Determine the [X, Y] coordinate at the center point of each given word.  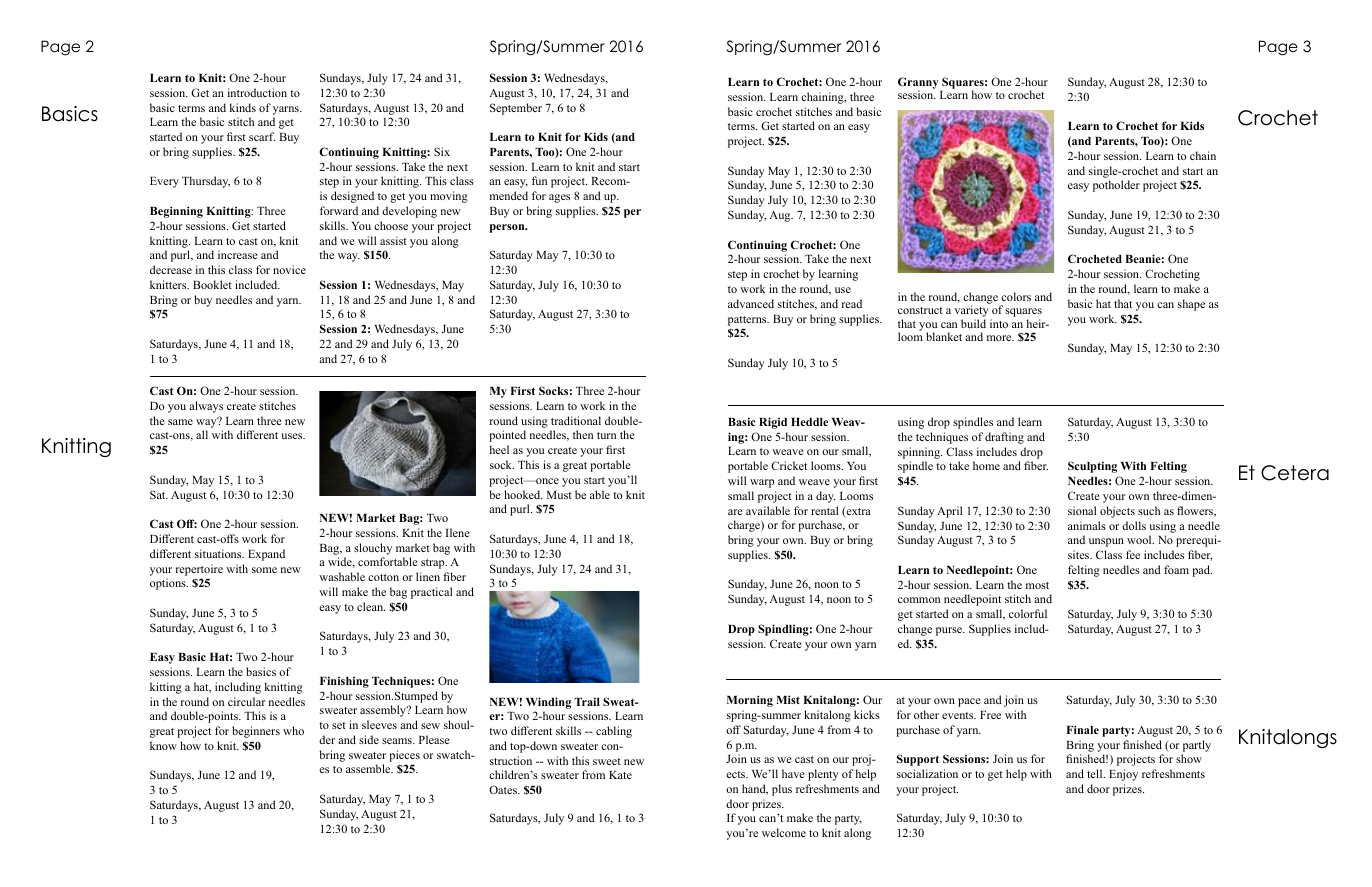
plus [782, 790]
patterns [748, 321]
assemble [369, 768]
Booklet [212, 284]
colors [1016, 296]
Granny [919, 84]
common [919, 600]
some [264, 570]
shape [1191, 305]
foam [1176, 569]
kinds [243, 107]
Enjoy [1123, 775]
